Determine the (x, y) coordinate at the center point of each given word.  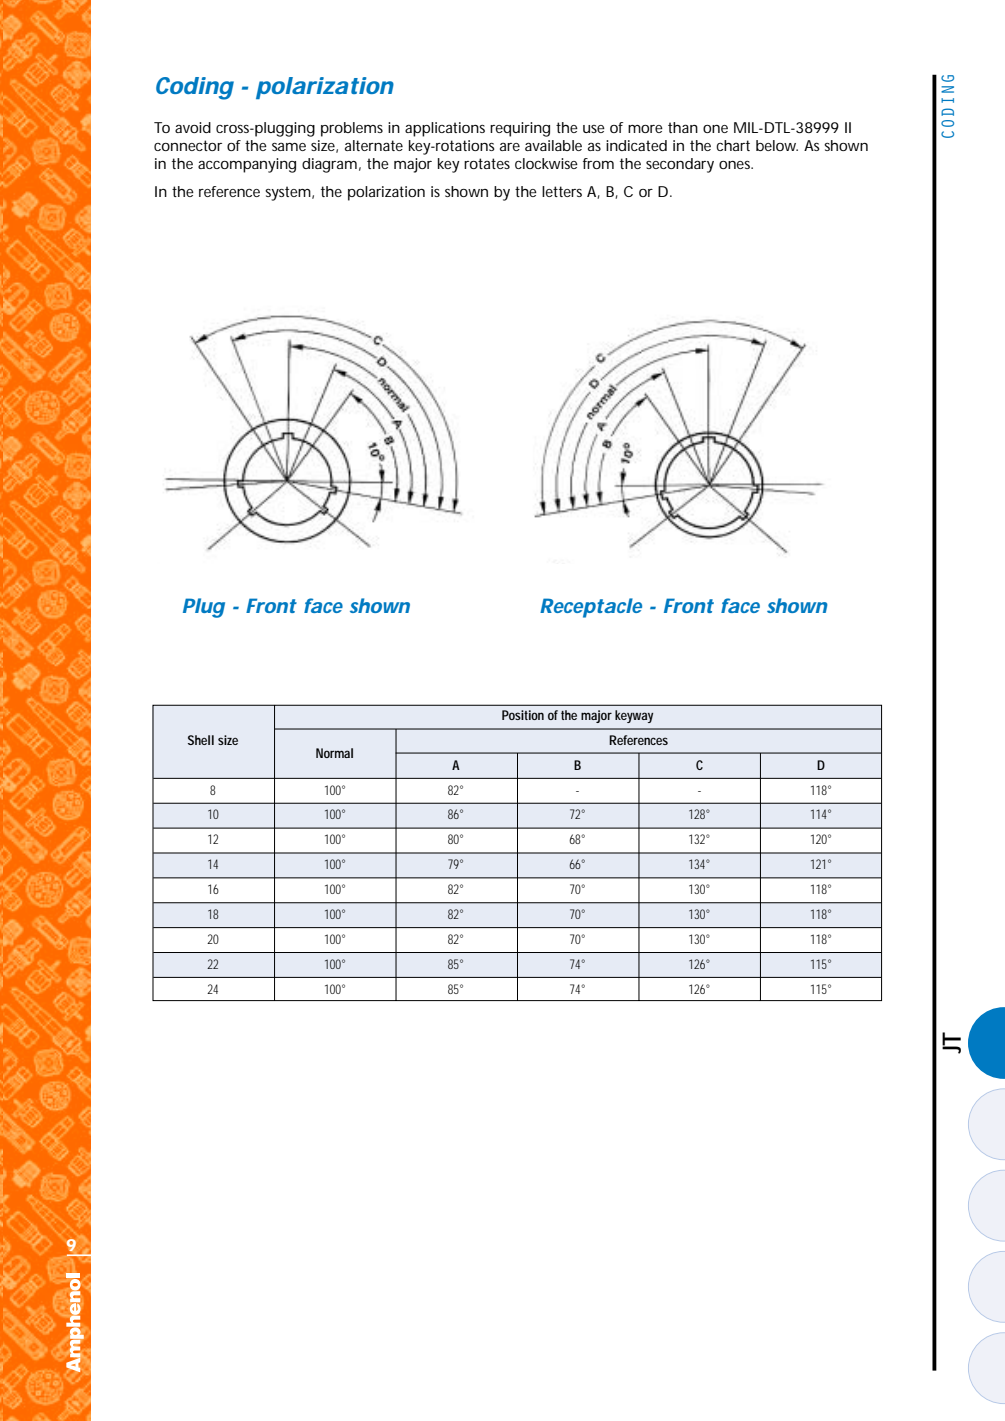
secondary (680, 165)
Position (523, 715)
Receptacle (591, 608)
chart (733, 145)
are (510, 147)
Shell (201, 740)
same (289, 147)
